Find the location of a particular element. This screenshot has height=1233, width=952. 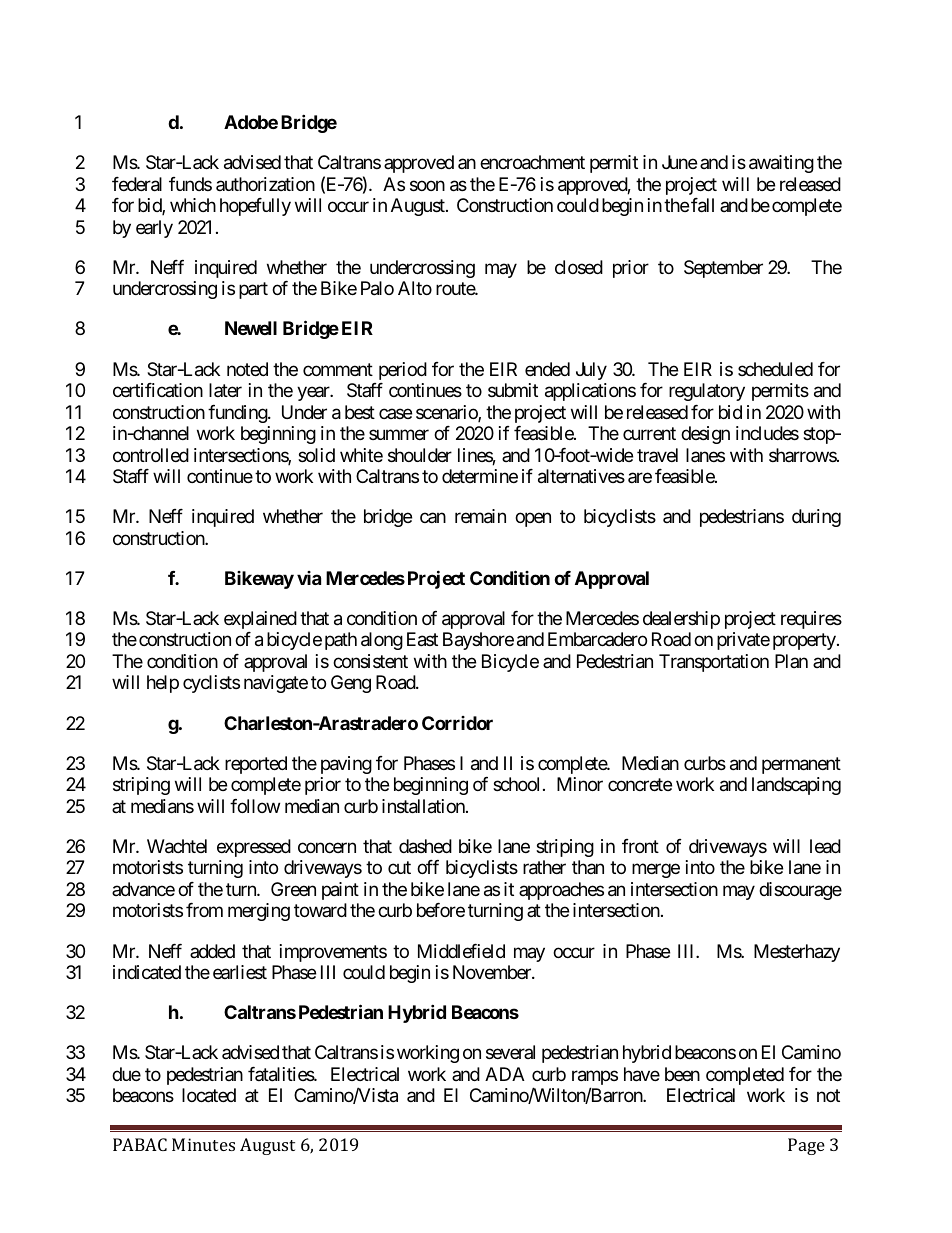

expressed is located at coordinates (254, 848).
